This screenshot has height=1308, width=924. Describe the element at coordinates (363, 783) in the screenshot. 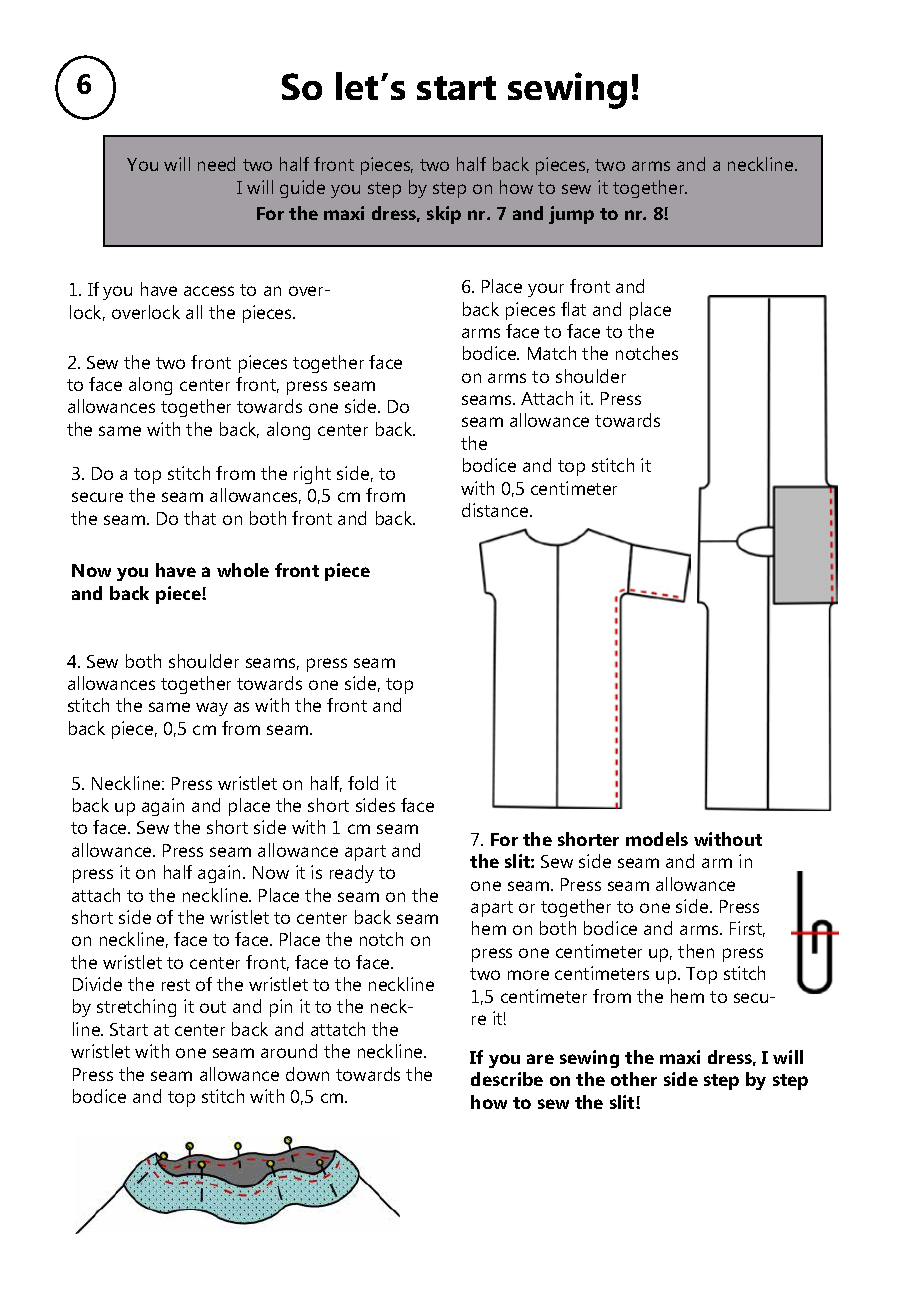

I see `fold` at that location.
